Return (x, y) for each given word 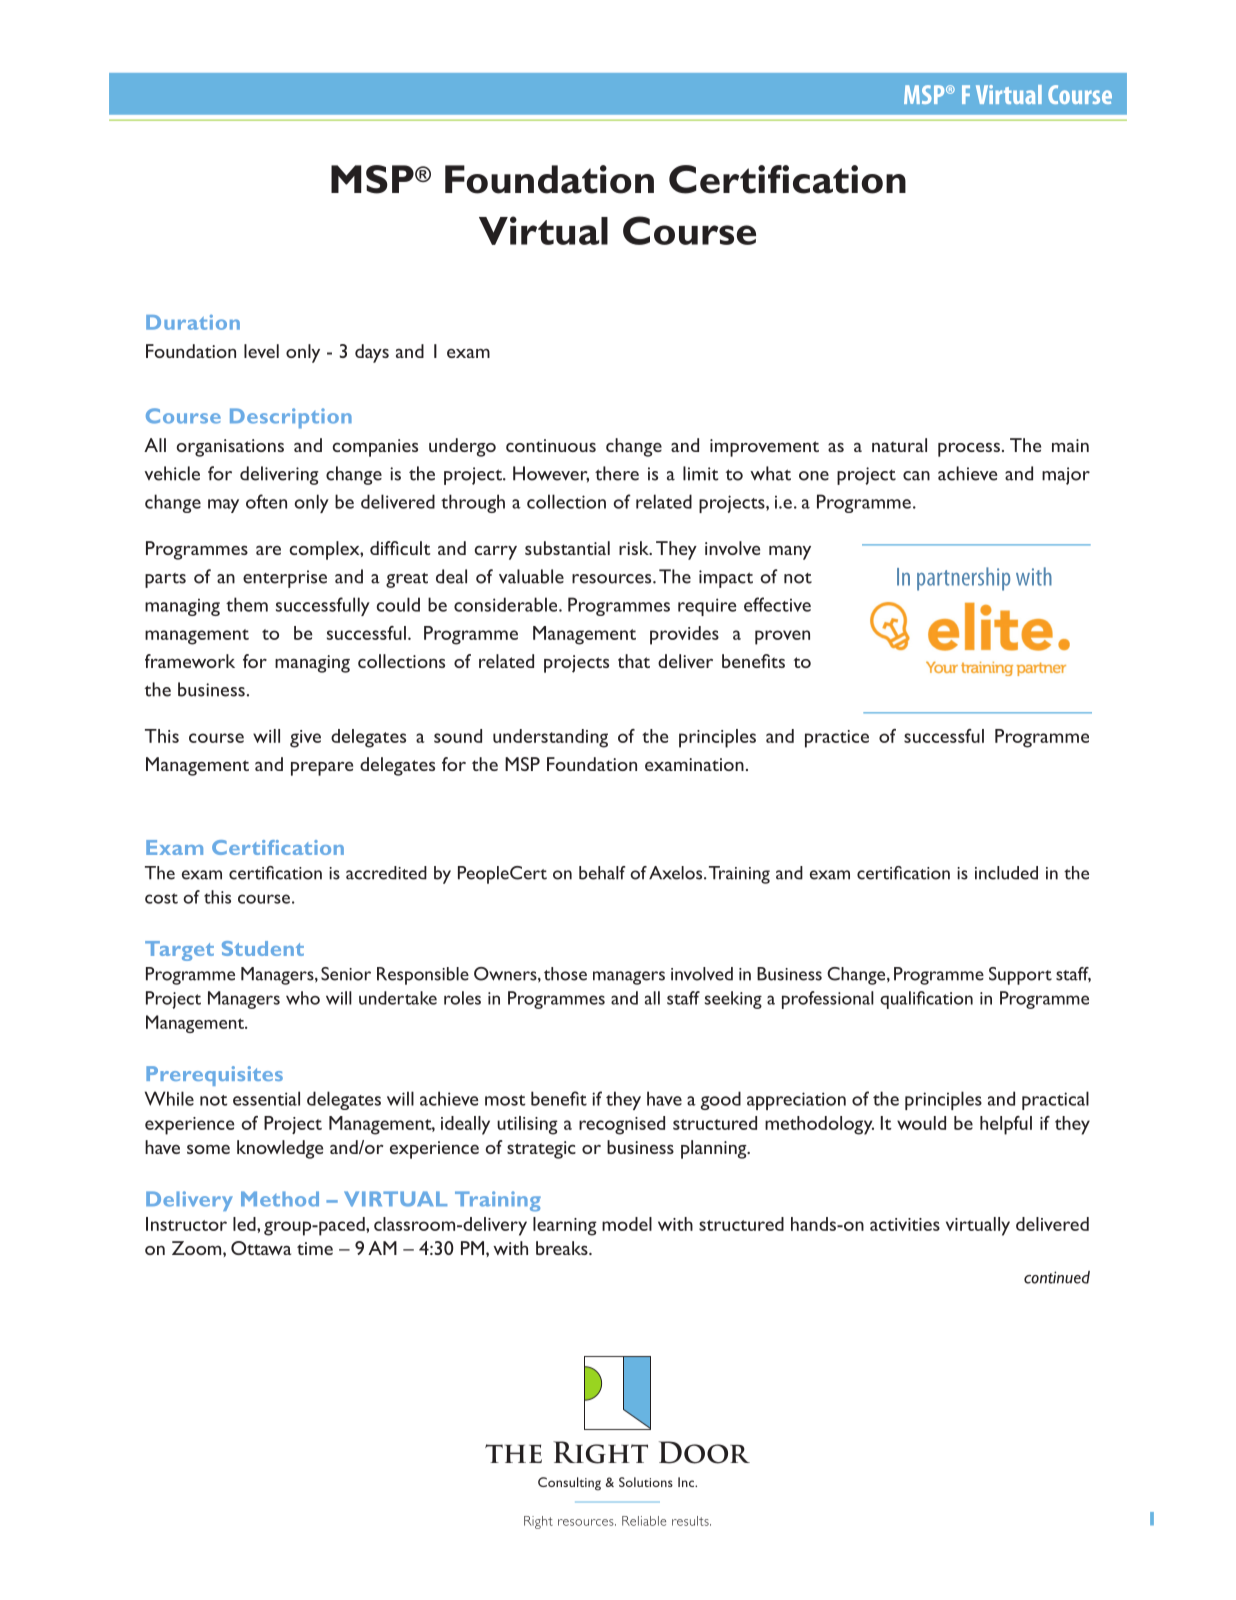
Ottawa (261, 1248)
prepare (322, 768)
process (969, 449)
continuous (551, 445)
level (261, 351)
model (627, 1224)
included (1006, 873)
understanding (550, 738)
